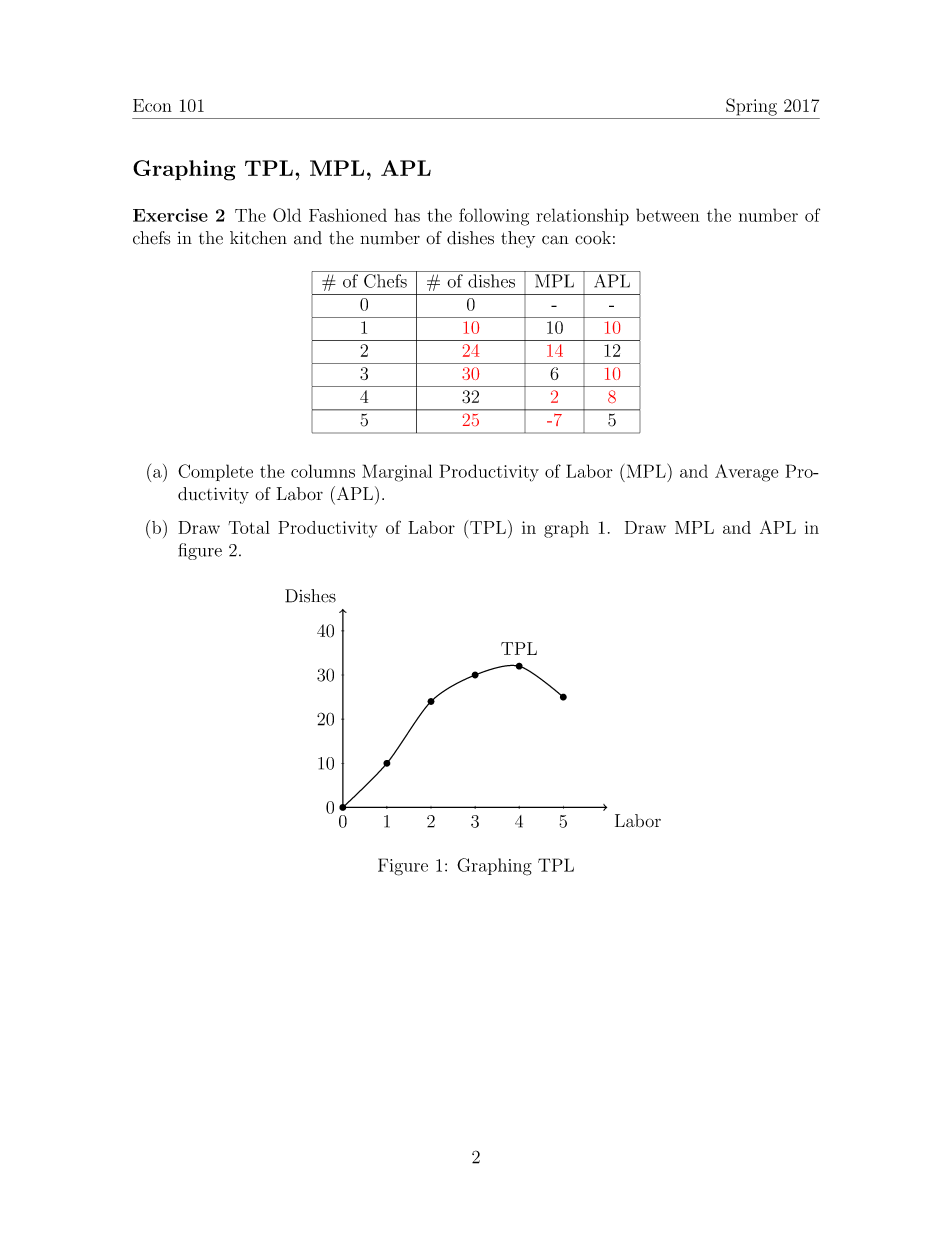 This page has height=1233, width=952. I want to click on has, so click(407, 215).
